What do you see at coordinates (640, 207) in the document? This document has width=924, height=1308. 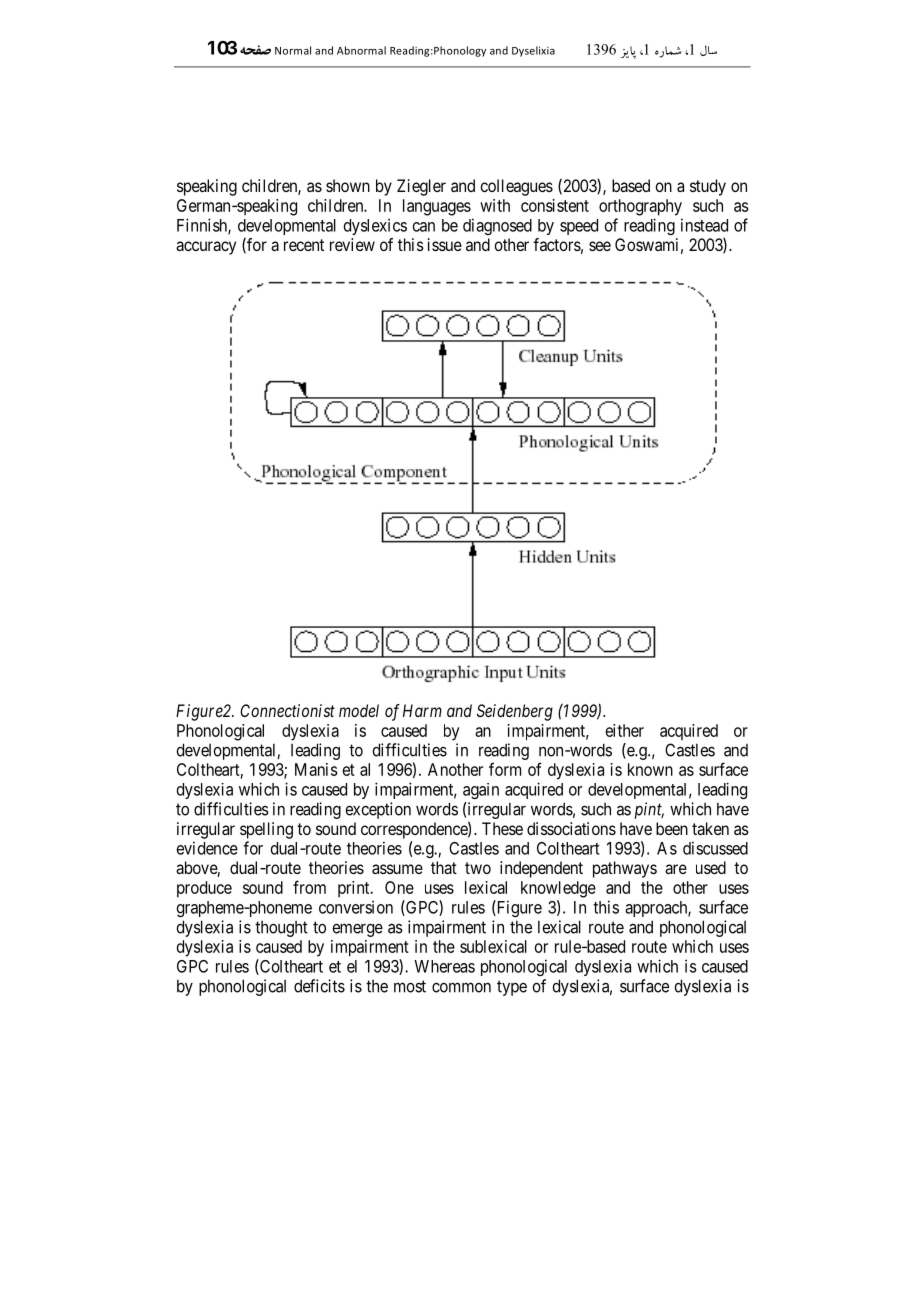 I see `orthography` at bounding box center [640, 207].
